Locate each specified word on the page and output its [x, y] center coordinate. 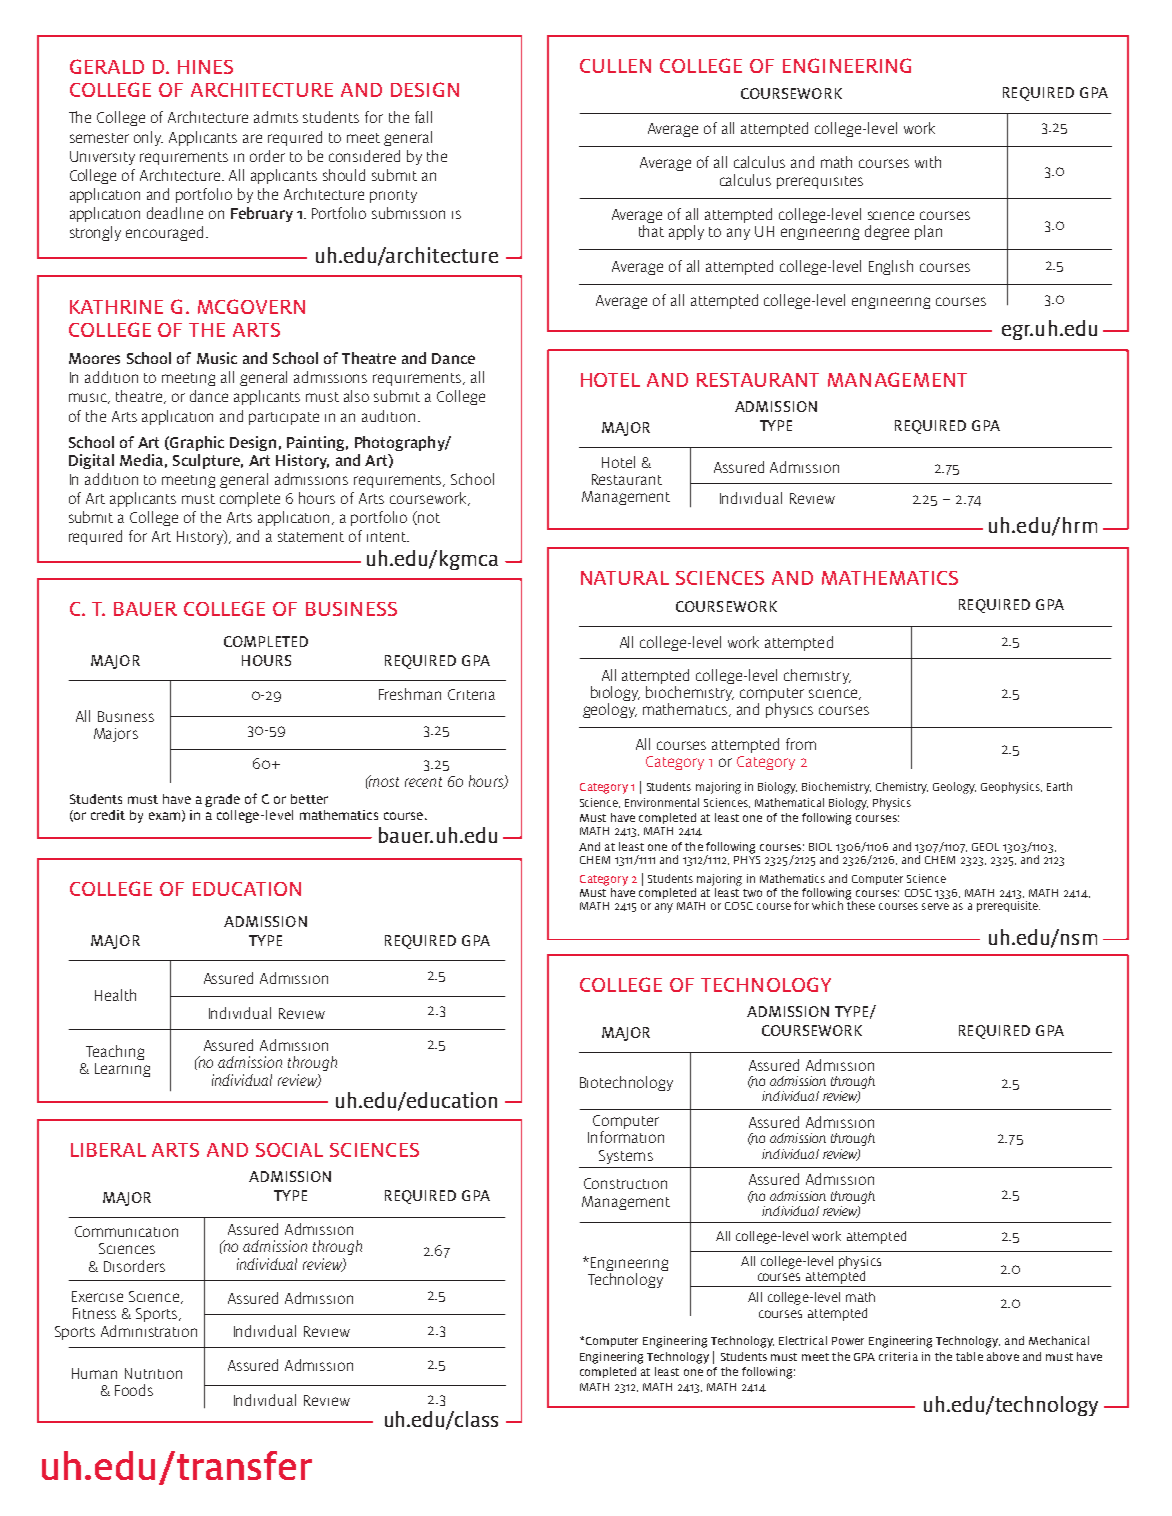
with [928, 162]
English [891, 267]
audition [388, 416]
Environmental [662, 802]
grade [222, 800]
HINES [205, 67]
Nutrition [153, 1373]
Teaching [115, 1052]
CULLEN [615, 66]
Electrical [803, 1340]
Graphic [196, 443]
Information [626, 1137]
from [801, 744]
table [969, 1356]
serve [935, 906]
